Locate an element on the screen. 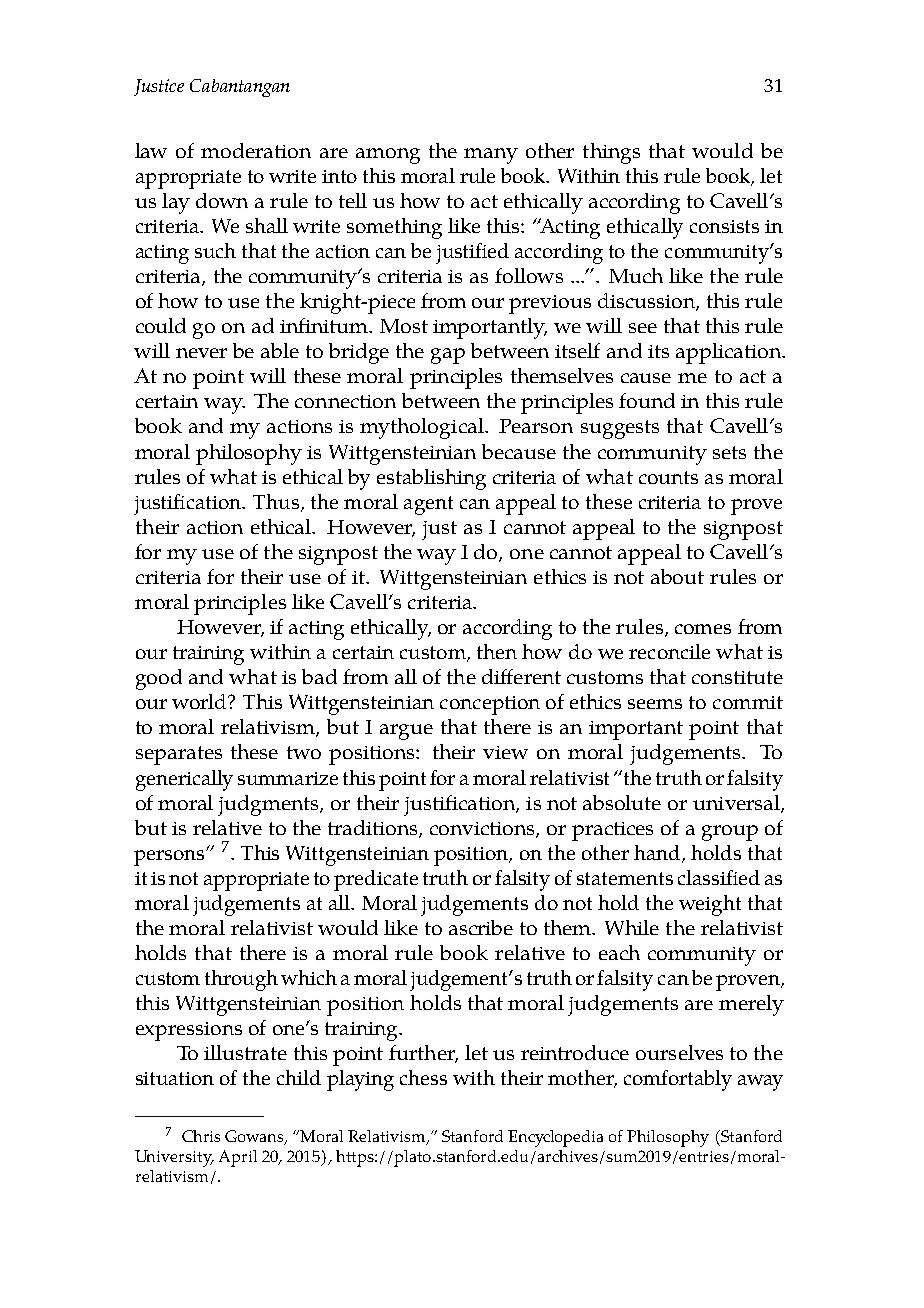 This screenshot has width=924, height=1308. Thus is located at coordinates (276, 501).
